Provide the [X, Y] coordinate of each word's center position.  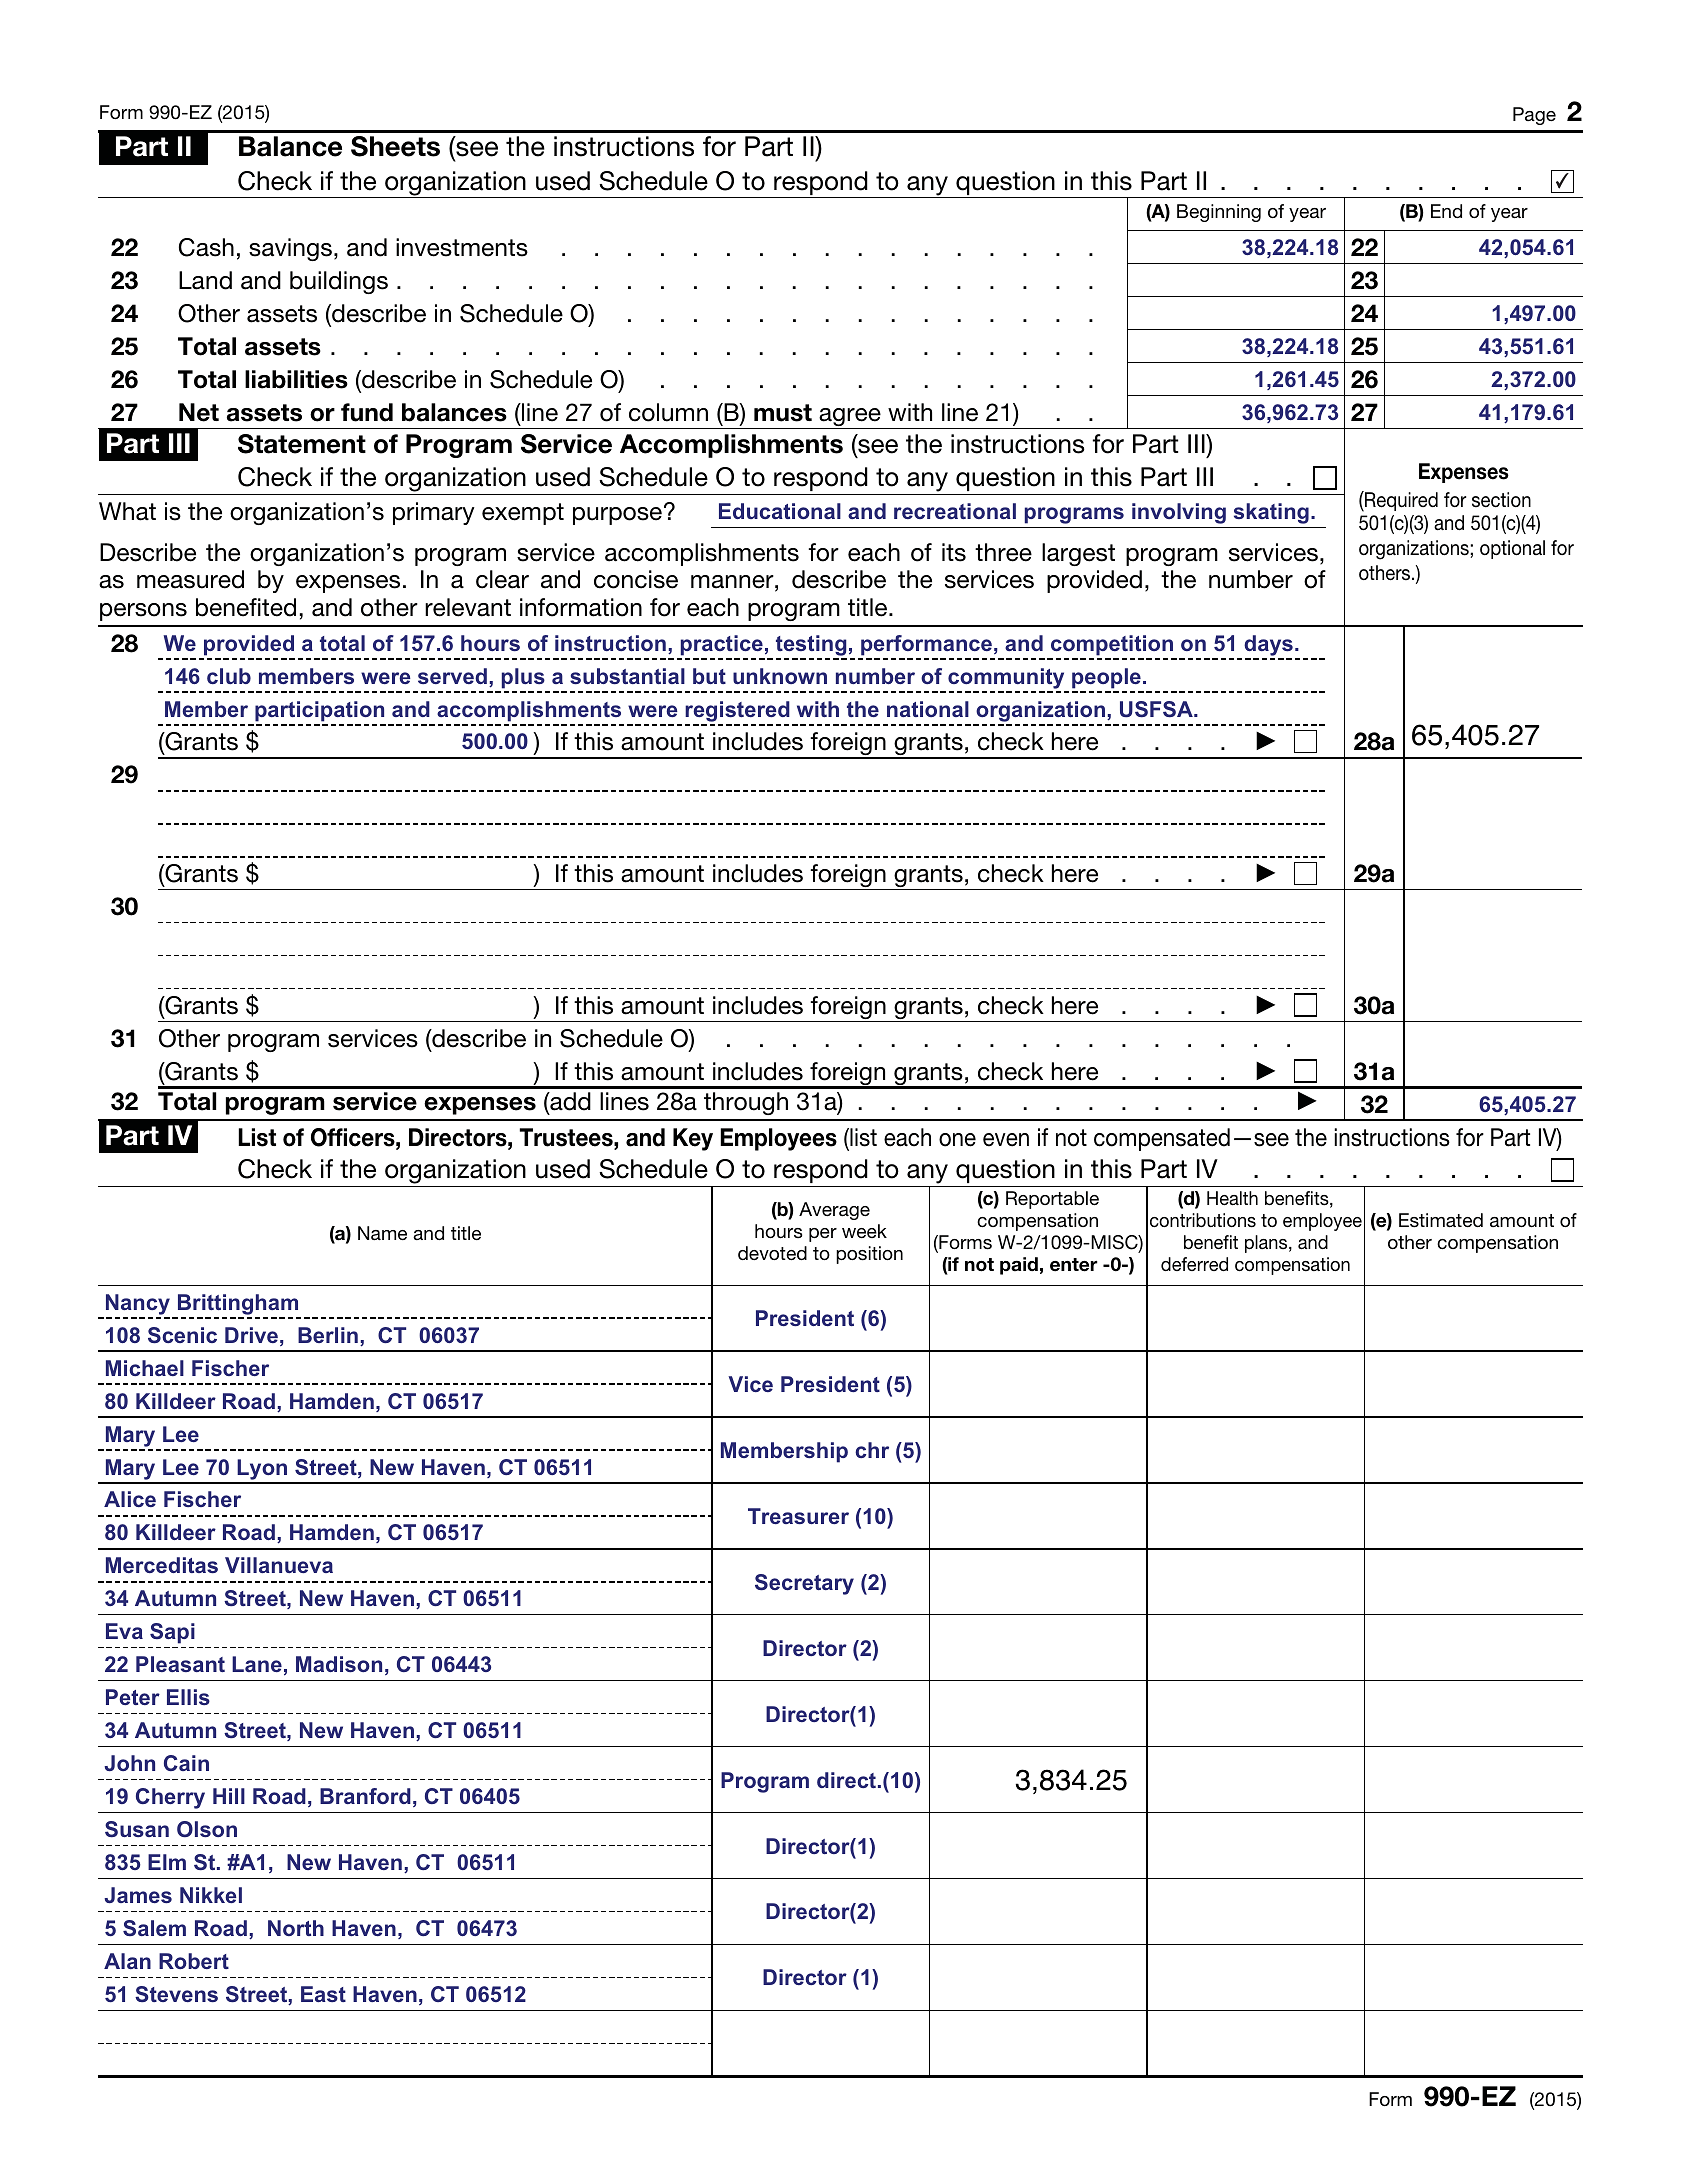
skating [1271, 513]
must [783, 413]
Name [382, 1233]
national [928, 709]
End [1446, 211]
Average [834, 1211]
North [296, 1928]
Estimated [1441, 1220]
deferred [1194, 1264]
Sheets [395, 146]
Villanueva [279, 1565]
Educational [780, 511]
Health [1232, 1198]
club [229, 676]
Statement [302, 444]
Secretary [804, 1584]
